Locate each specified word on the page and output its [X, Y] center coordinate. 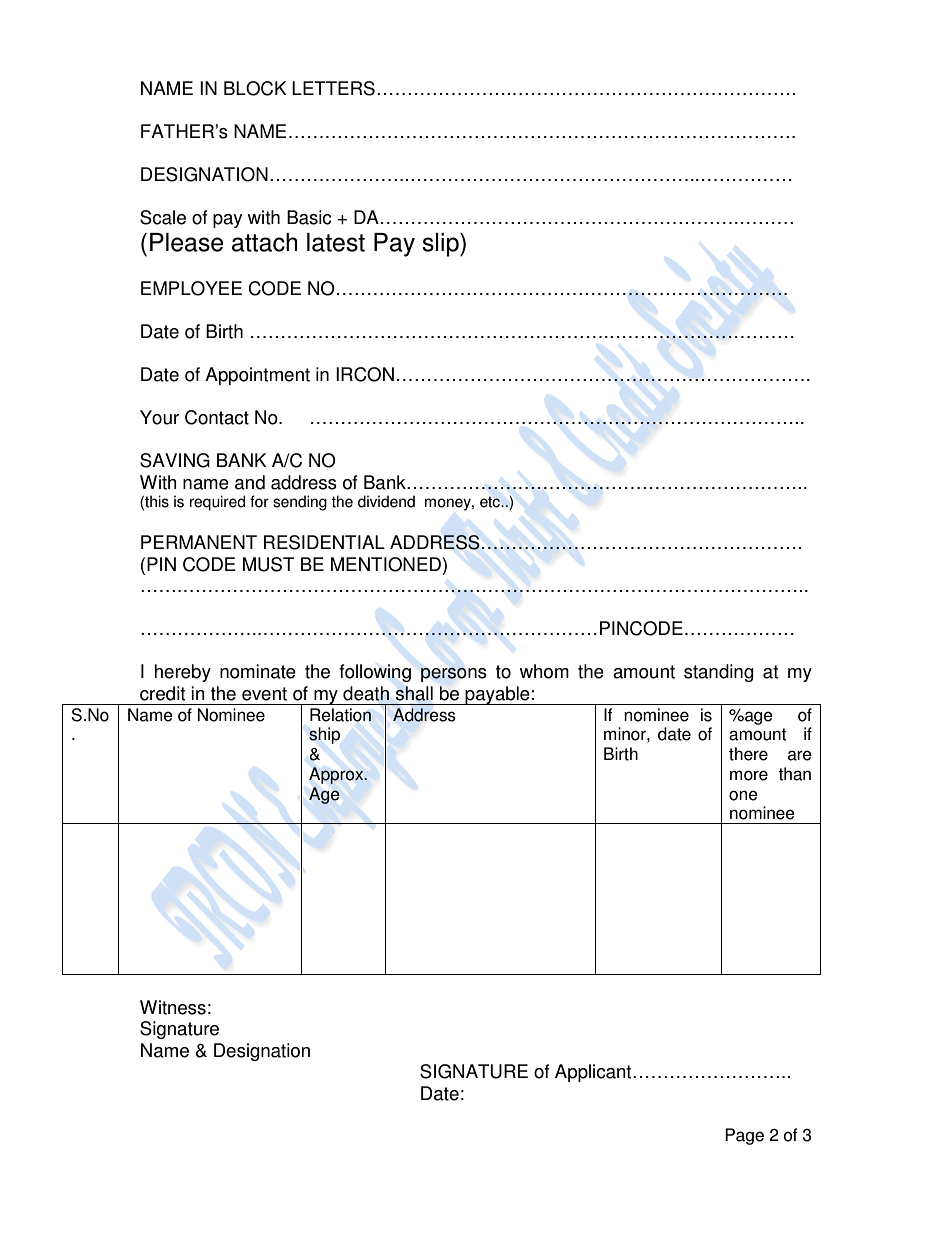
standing [719, 673]
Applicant [594, 1073]
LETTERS [333, 88]
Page [744, 1136]
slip [441, 245]
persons [454, 675]
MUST [268, 564]
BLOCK [255, 88]
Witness [173, 1007]
